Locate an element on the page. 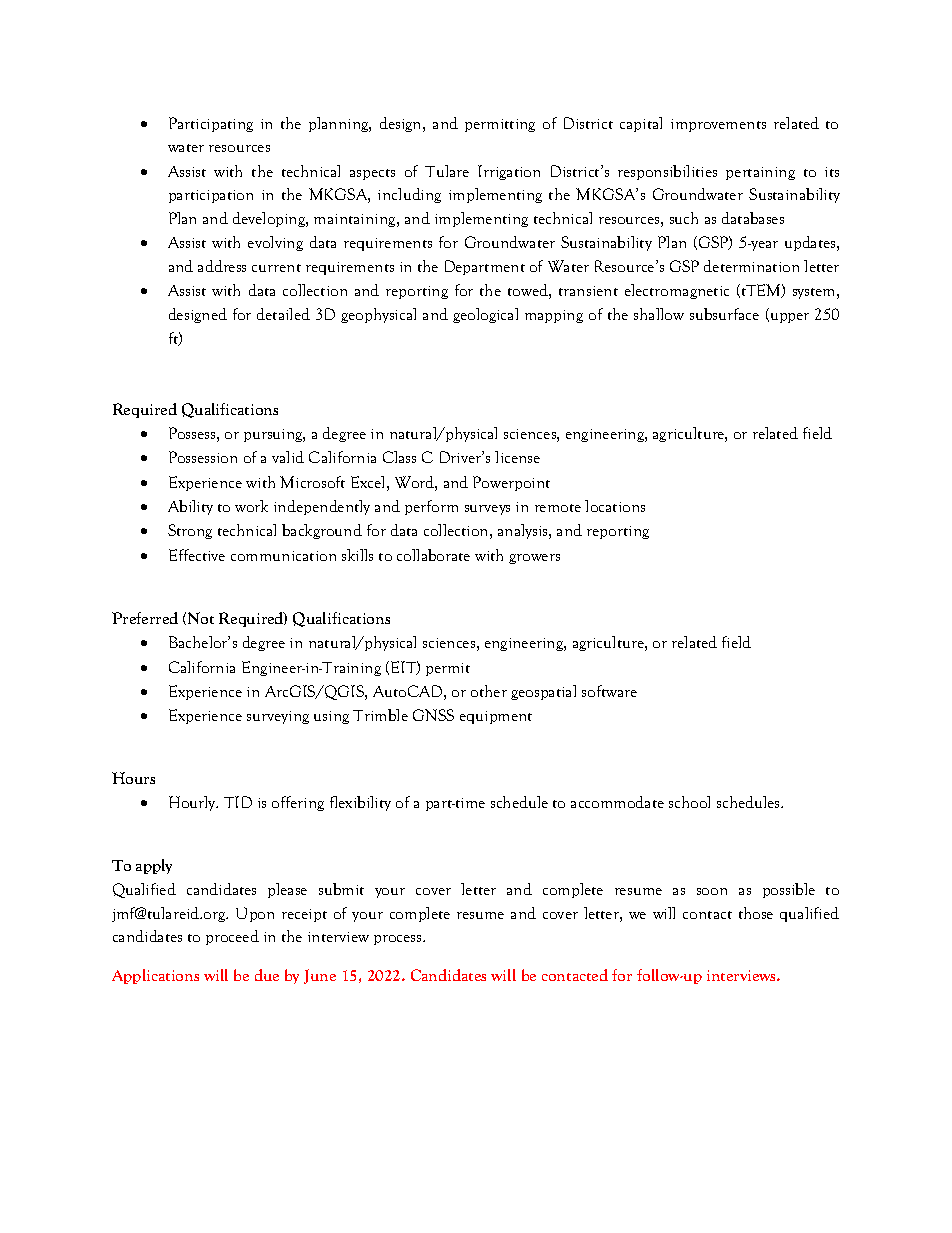 The image size is (952, 1233). Irrigation is located at coordinates (509, 172).
